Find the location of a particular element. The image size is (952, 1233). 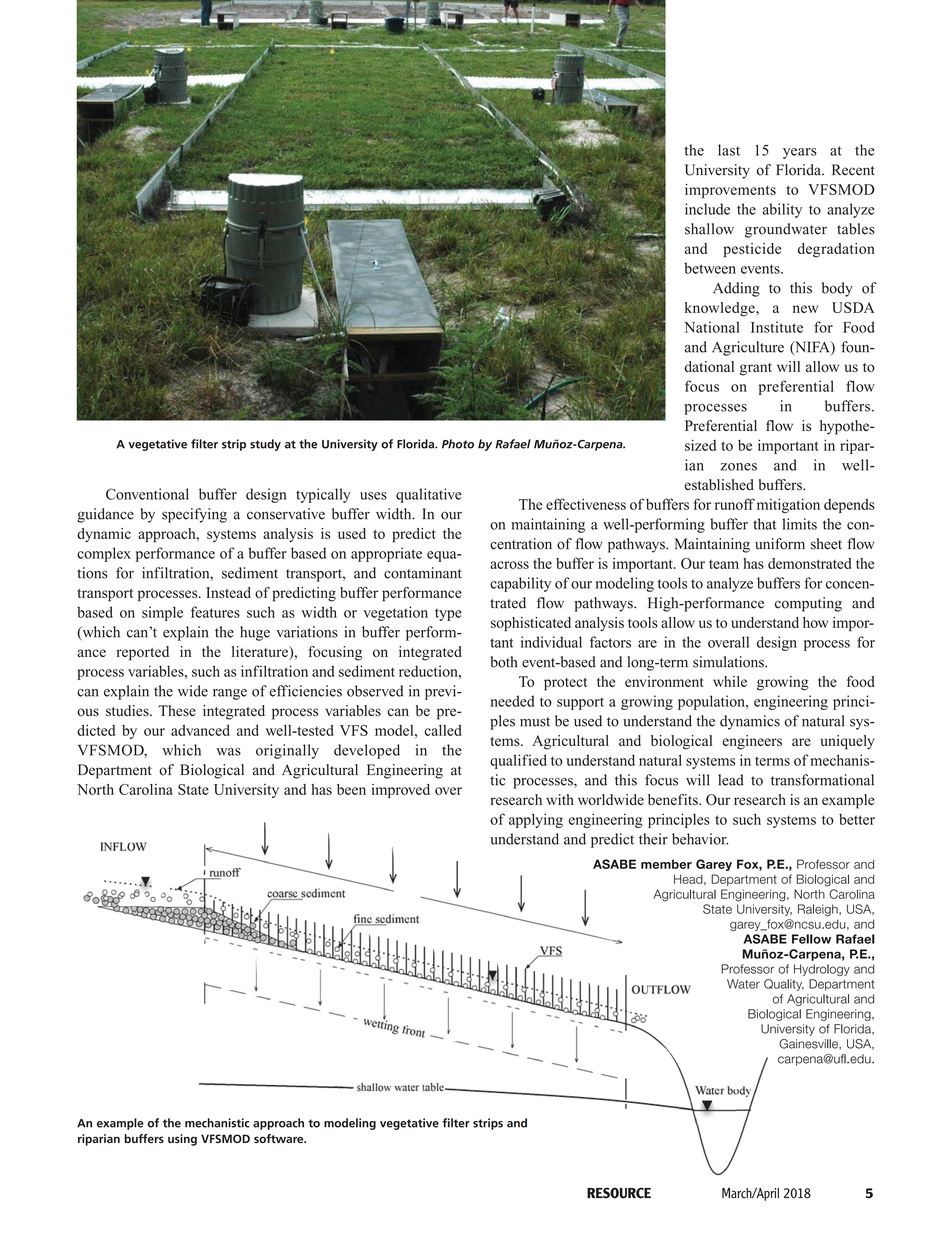

RESOURCE is located at coordinates (619, 1193).
